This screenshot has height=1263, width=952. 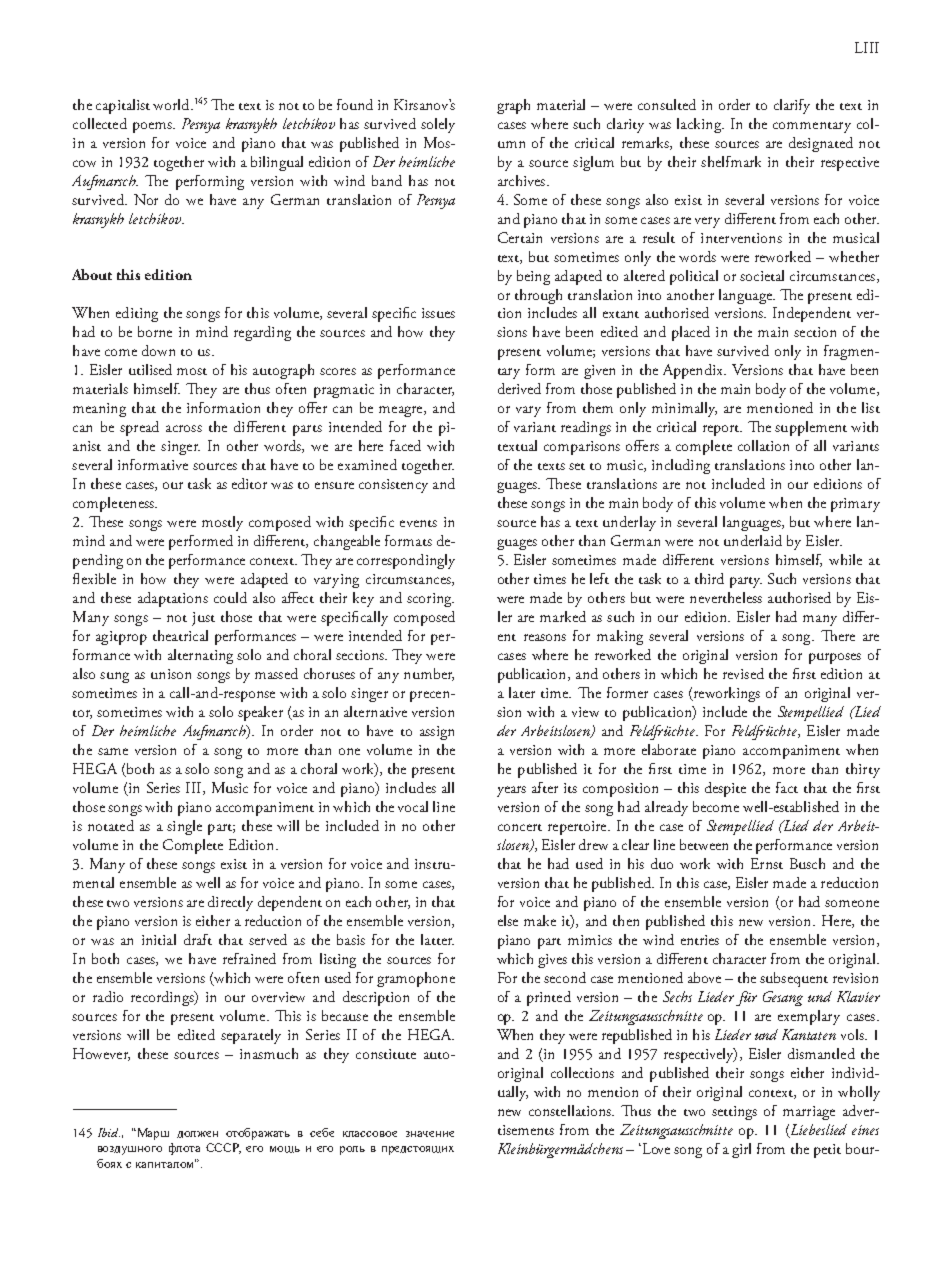 What do you see at coordinates (180, 635) in the screenshot?
I see `theatrical` at bounding box center [180, 635].
